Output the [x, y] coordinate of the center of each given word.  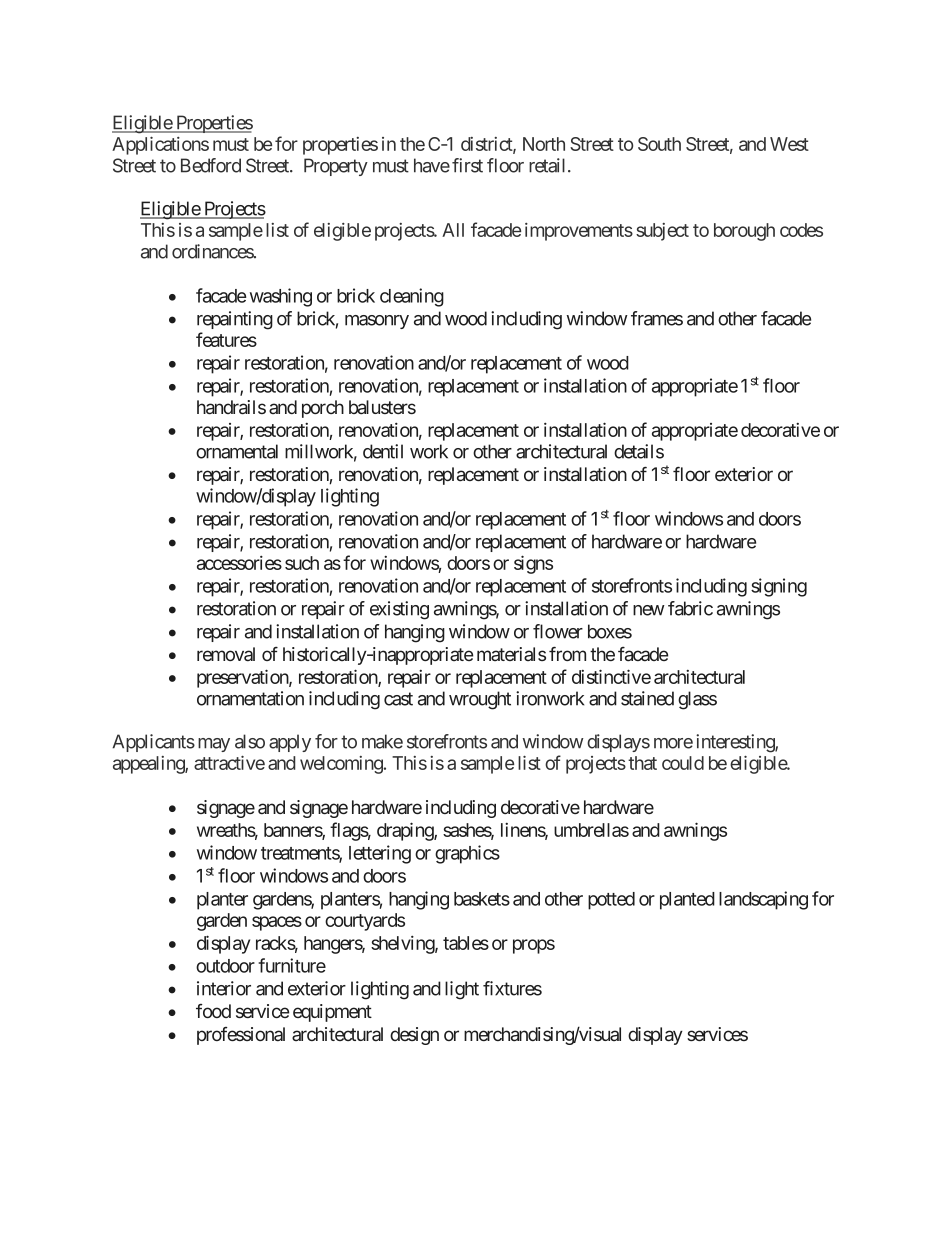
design [414, 1036]
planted [687, 901]
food [213, 1011]
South [659, 144]
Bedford [211, 165]
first [467, 165]
